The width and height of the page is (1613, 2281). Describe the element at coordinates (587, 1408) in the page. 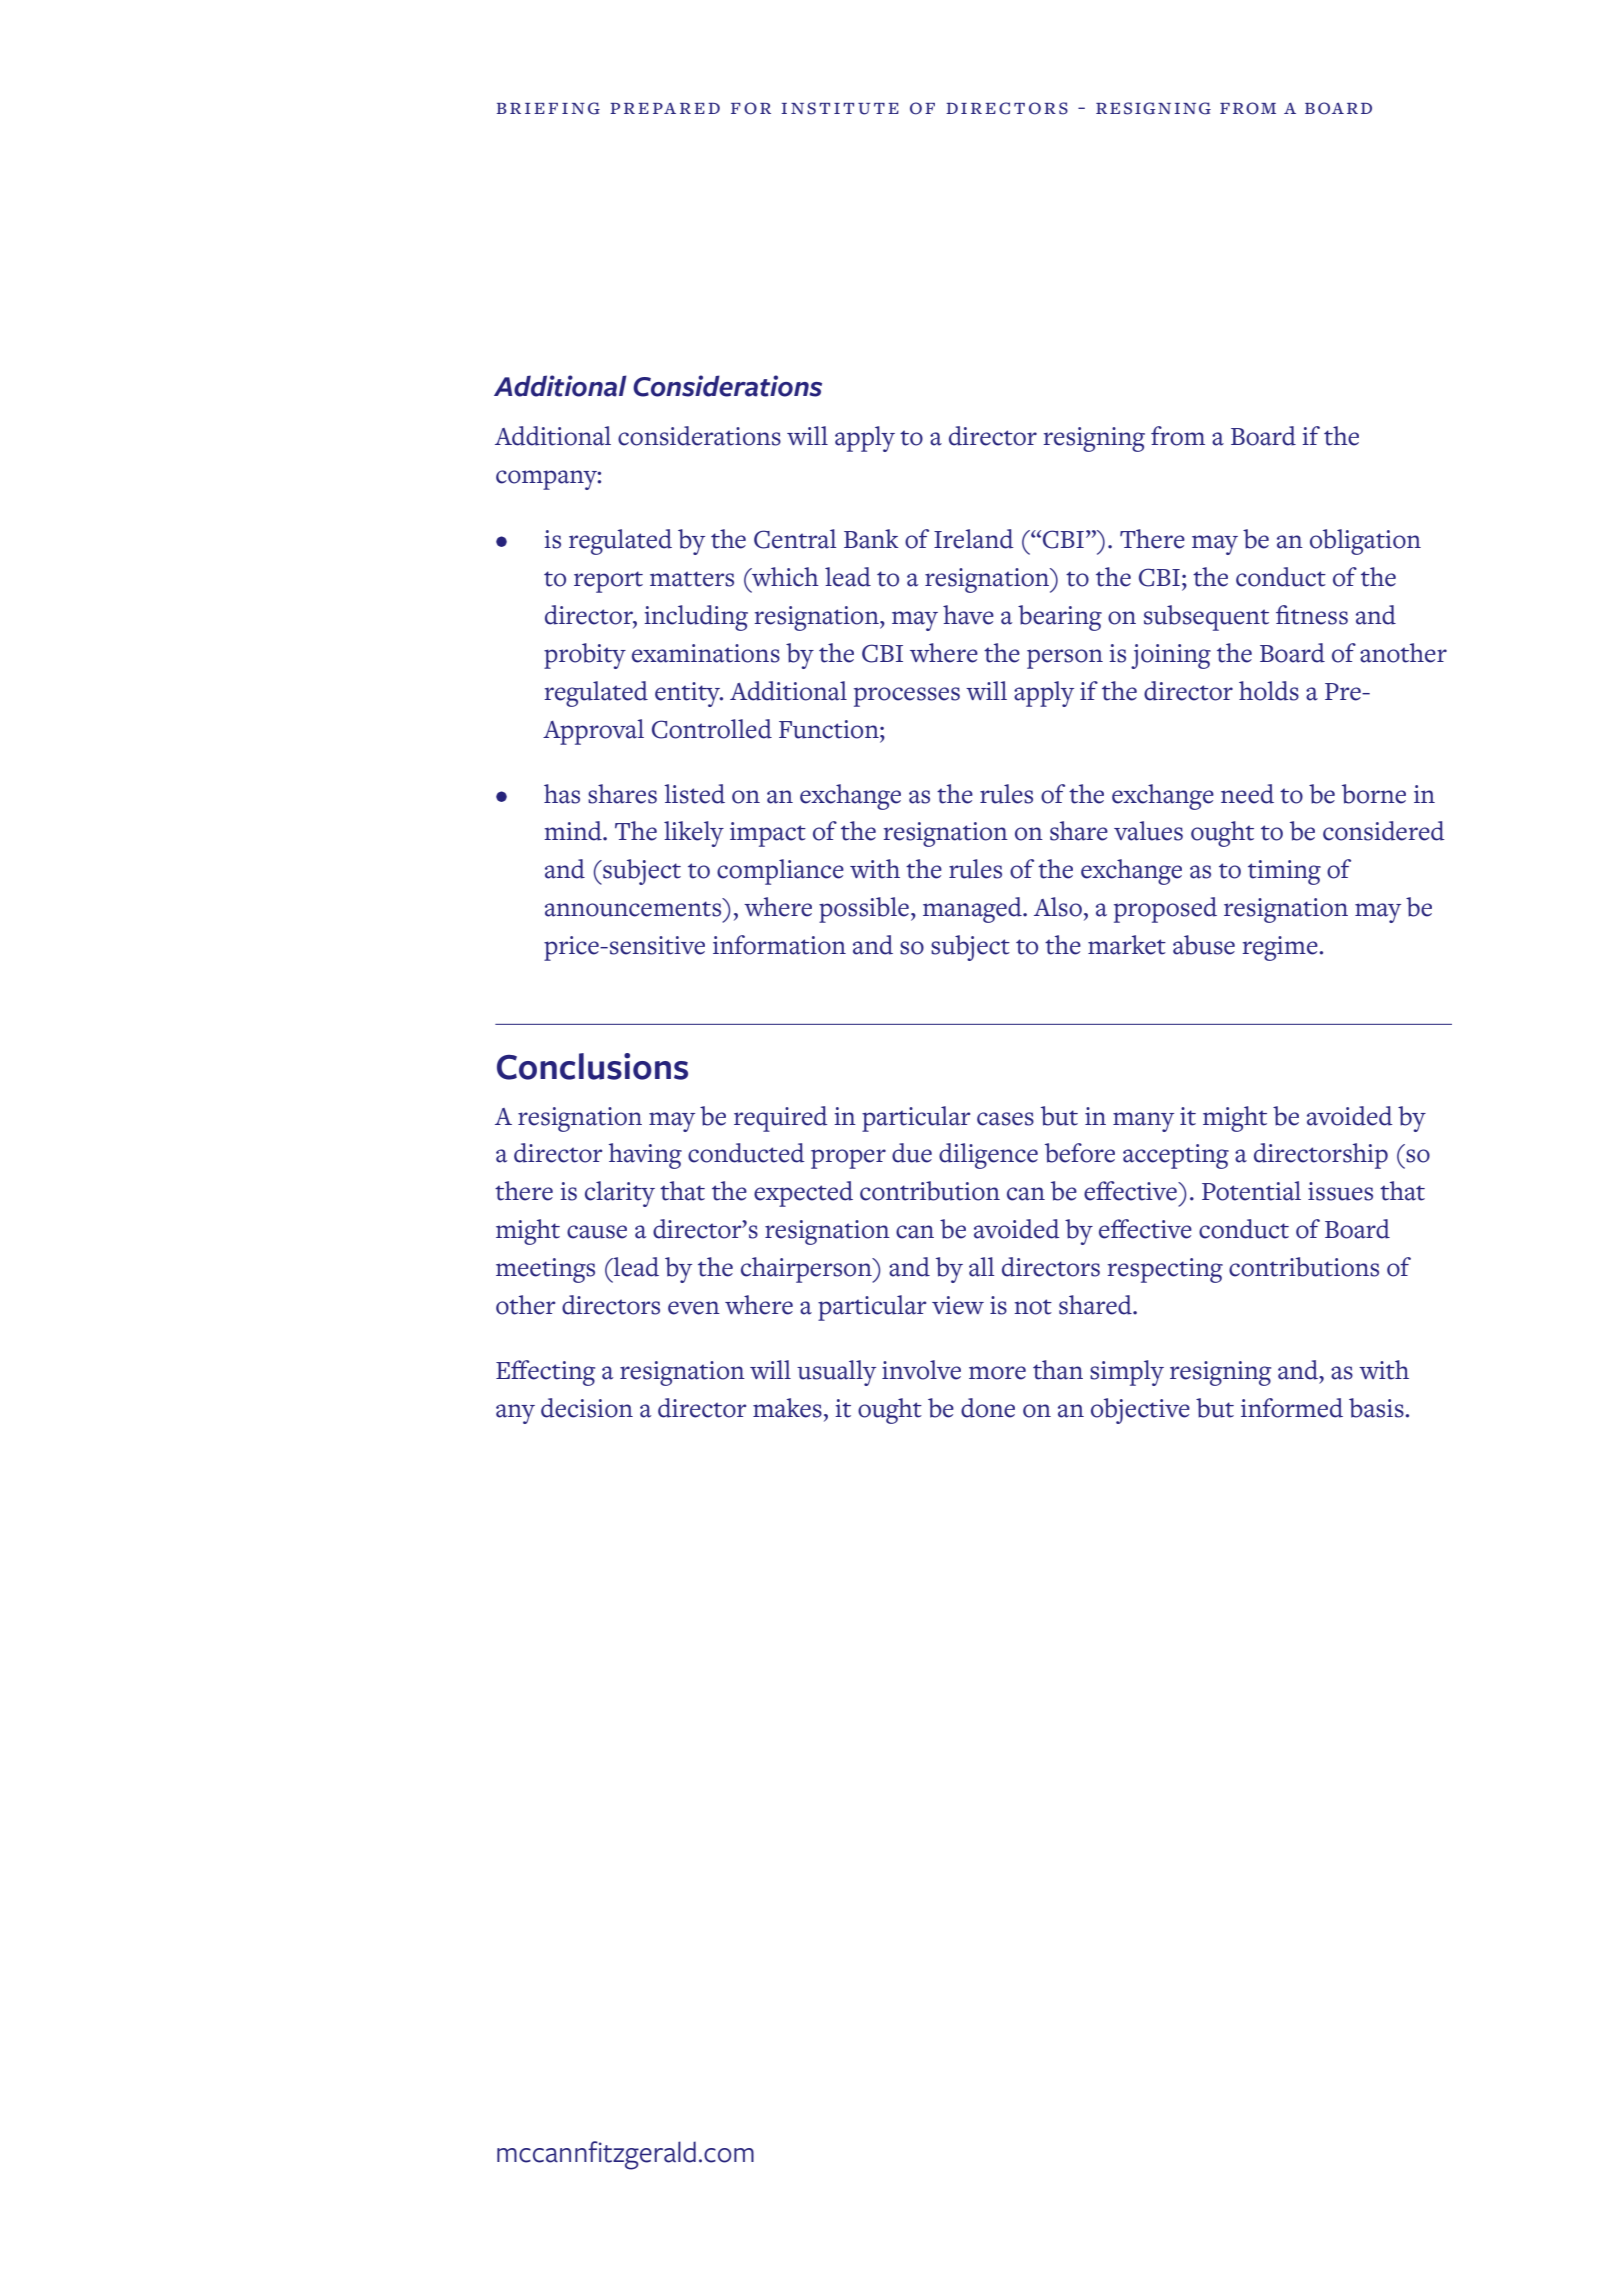

I see `decision` at that location.
